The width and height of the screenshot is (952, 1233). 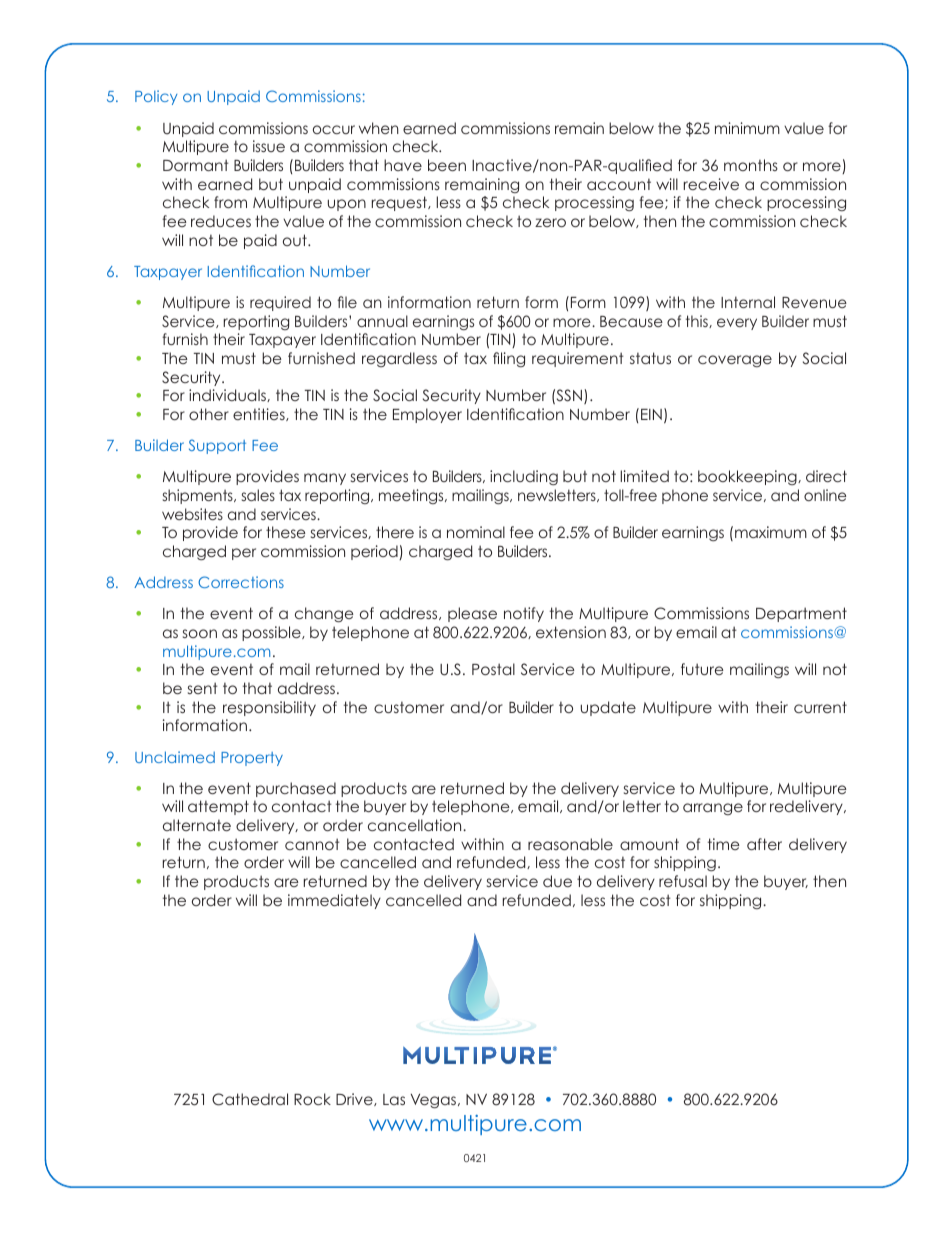 I want to click on after, so click(x=764, y=844).
